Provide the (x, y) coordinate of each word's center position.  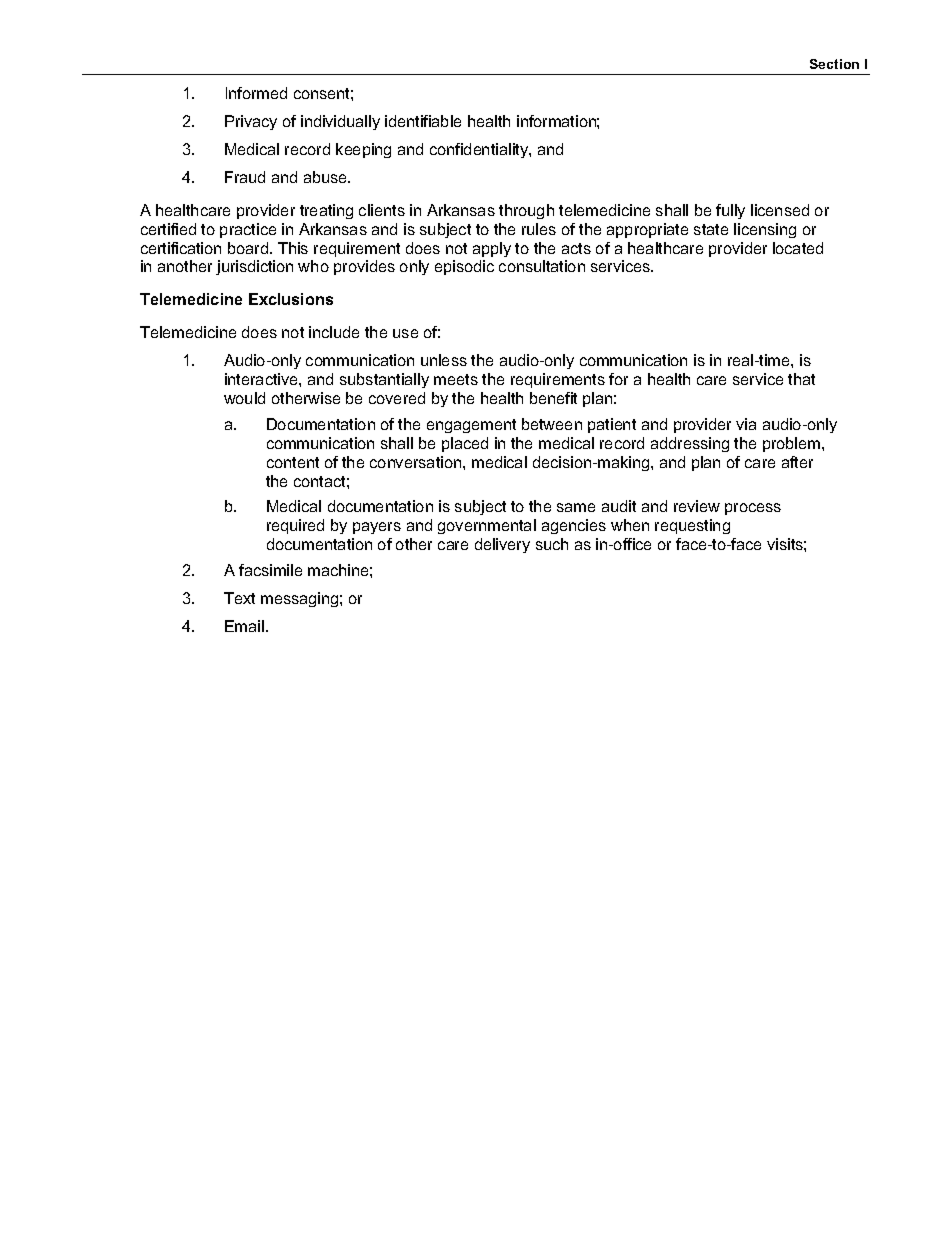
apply (492, 249)
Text (239, 598)
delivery (502, 545)
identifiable (423, 121)
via (746, 424)
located (798, 248)
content (293, 462)
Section (834, 64)
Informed (256, 93)
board (249, 248)
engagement (471, 426)
